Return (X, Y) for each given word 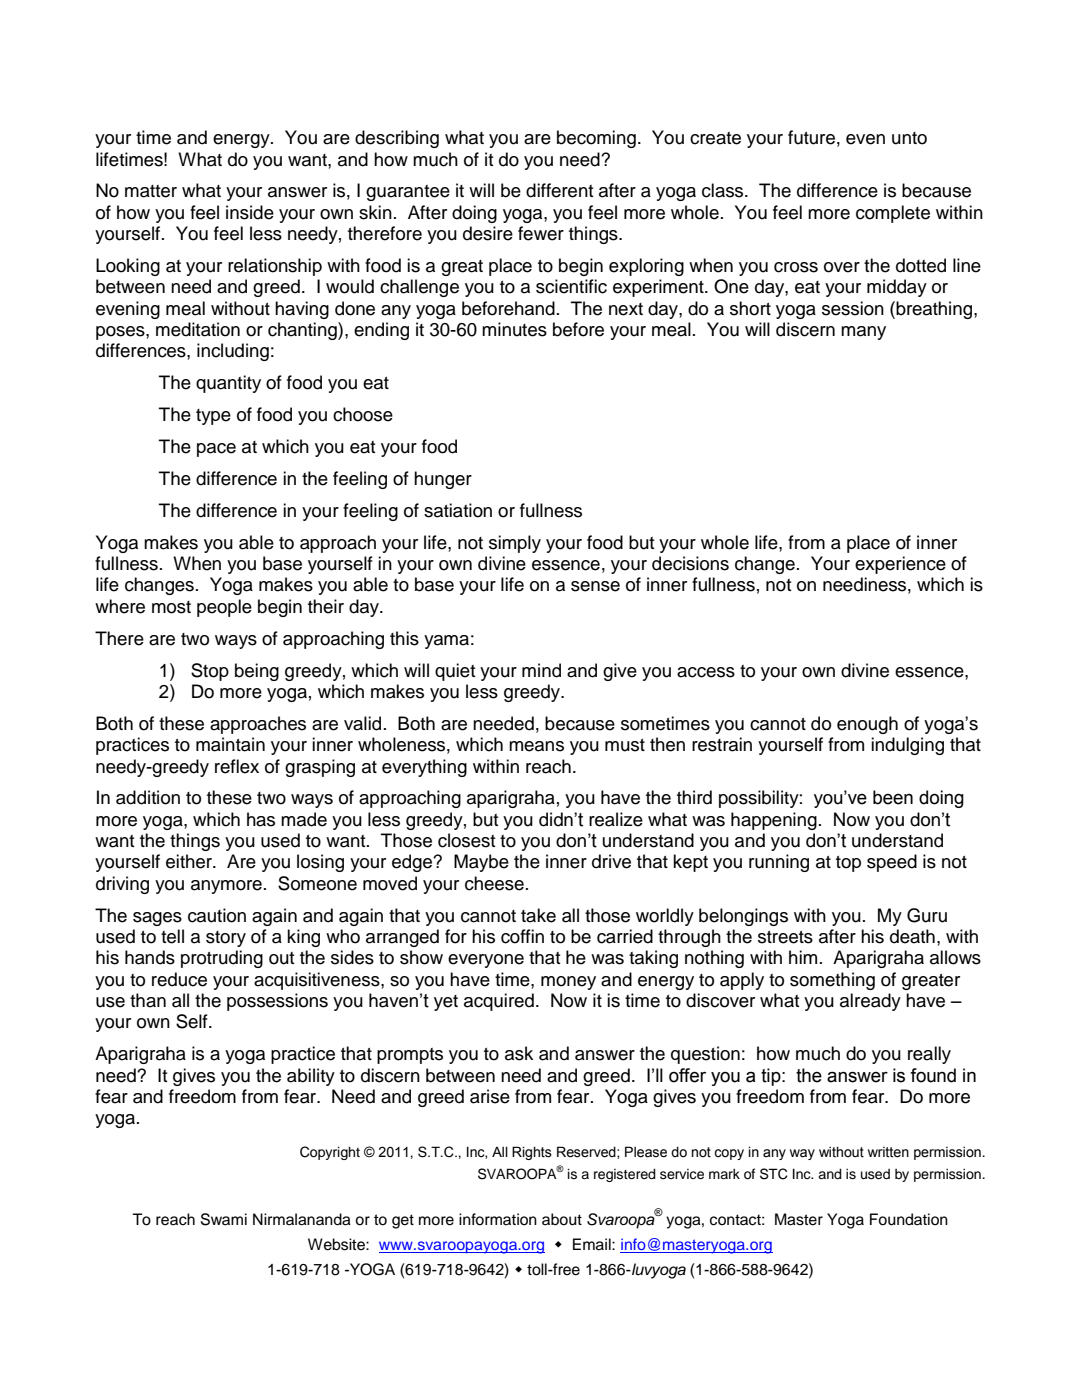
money (568, 983)
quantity (228, 384)
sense (595, 586)
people (224, 608)
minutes (514, 329)
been (893, 797)
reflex (237, 766)
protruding (222, 959)
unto (909, 138)
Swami (224, 1219)
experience (900, 565)
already (870, 1002)
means (536, 746)
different (560, 190)
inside (250, 212)
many (863, 333)
